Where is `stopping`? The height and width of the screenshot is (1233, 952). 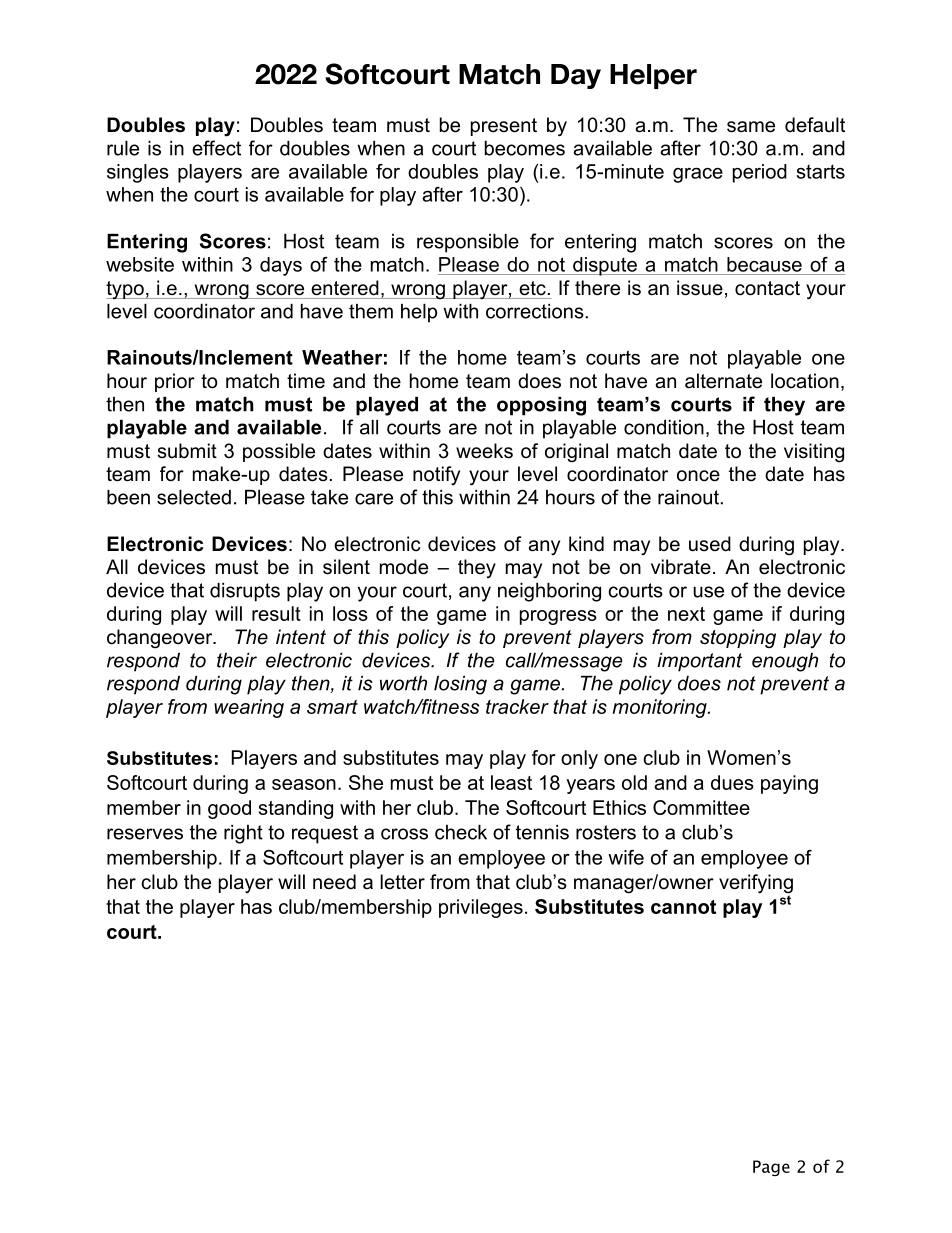 stopping is located at coordinates (738, 638).
